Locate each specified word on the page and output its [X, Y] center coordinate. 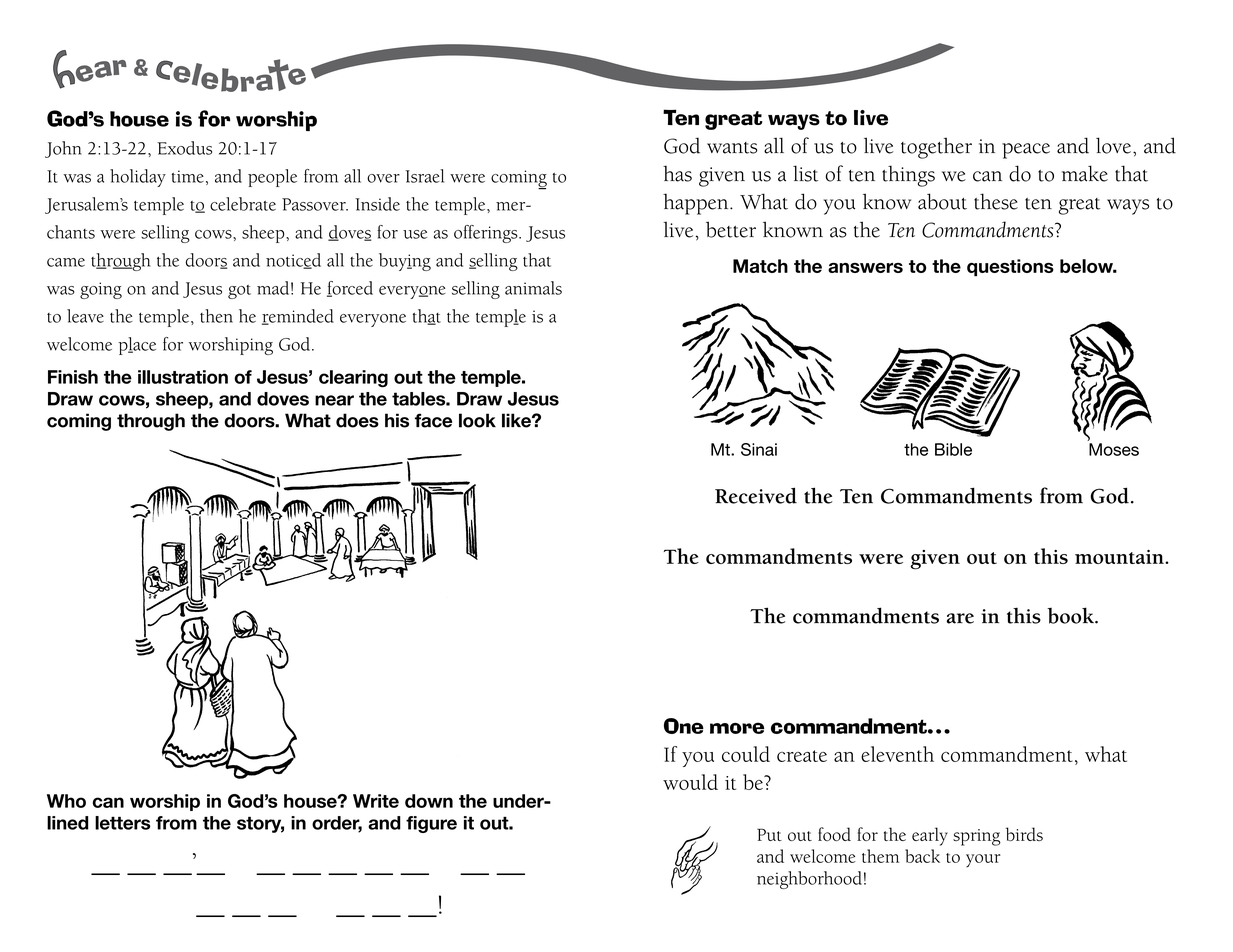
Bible [953, 449]
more [737, 728]
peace [1026, 151]
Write [376, 801]
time [188, 176]
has [677, 173]
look [477, 420]
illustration [183, 377]
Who [66, 801]
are [960, 618]
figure [431, 824]
